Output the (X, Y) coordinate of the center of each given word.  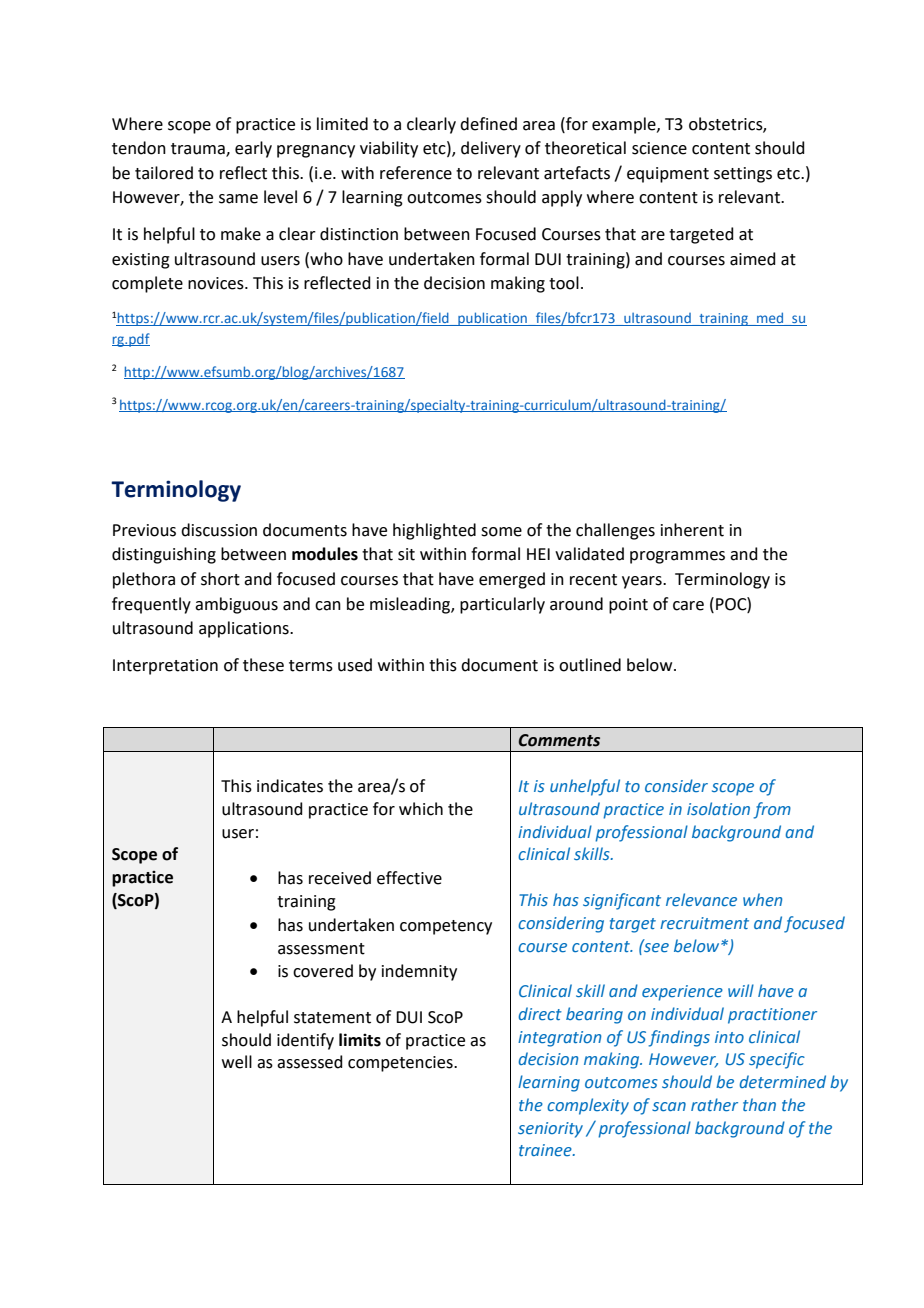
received (340, 878)
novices (217, 283)
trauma (199, 150)
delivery (491, 149)
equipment (668, 175)
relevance (701, 899)
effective (409, 878)
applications (245, 629)
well (237, 1062)
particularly (502, 605)
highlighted (434, 531)
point (628, 606)
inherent (692, 530)
